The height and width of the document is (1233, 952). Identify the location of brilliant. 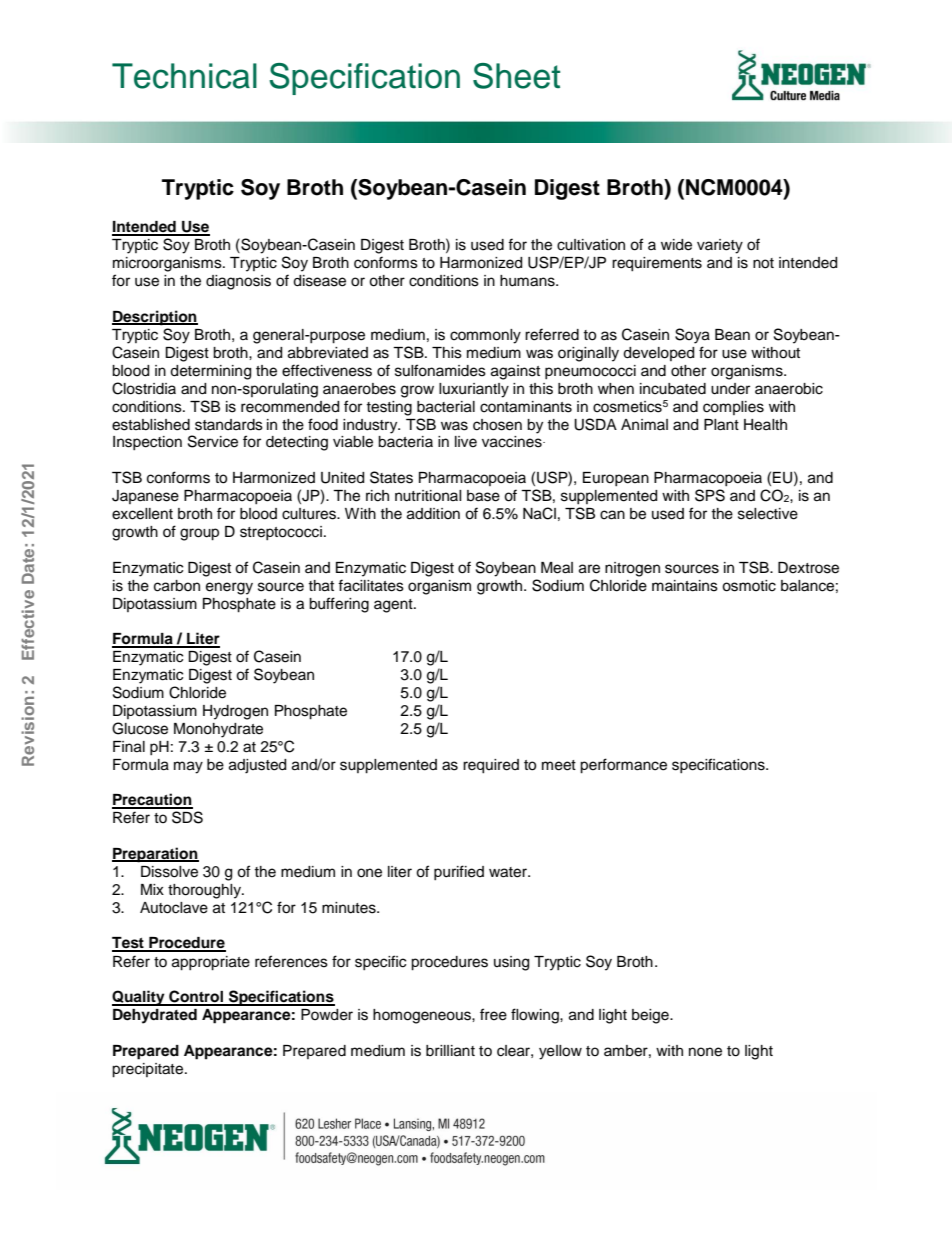
(450, 1051).
